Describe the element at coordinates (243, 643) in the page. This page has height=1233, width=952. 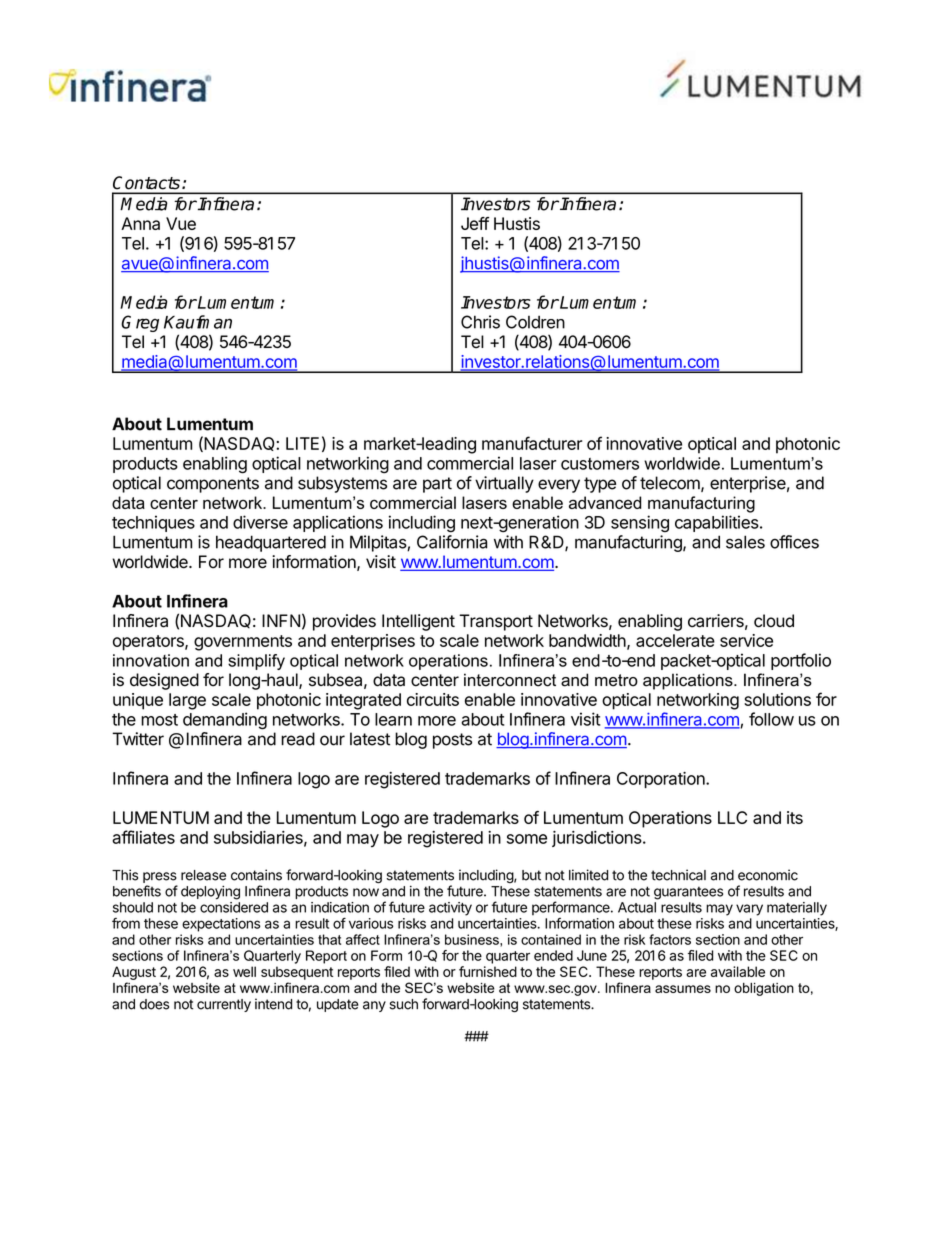
I see `governments` at that location.
